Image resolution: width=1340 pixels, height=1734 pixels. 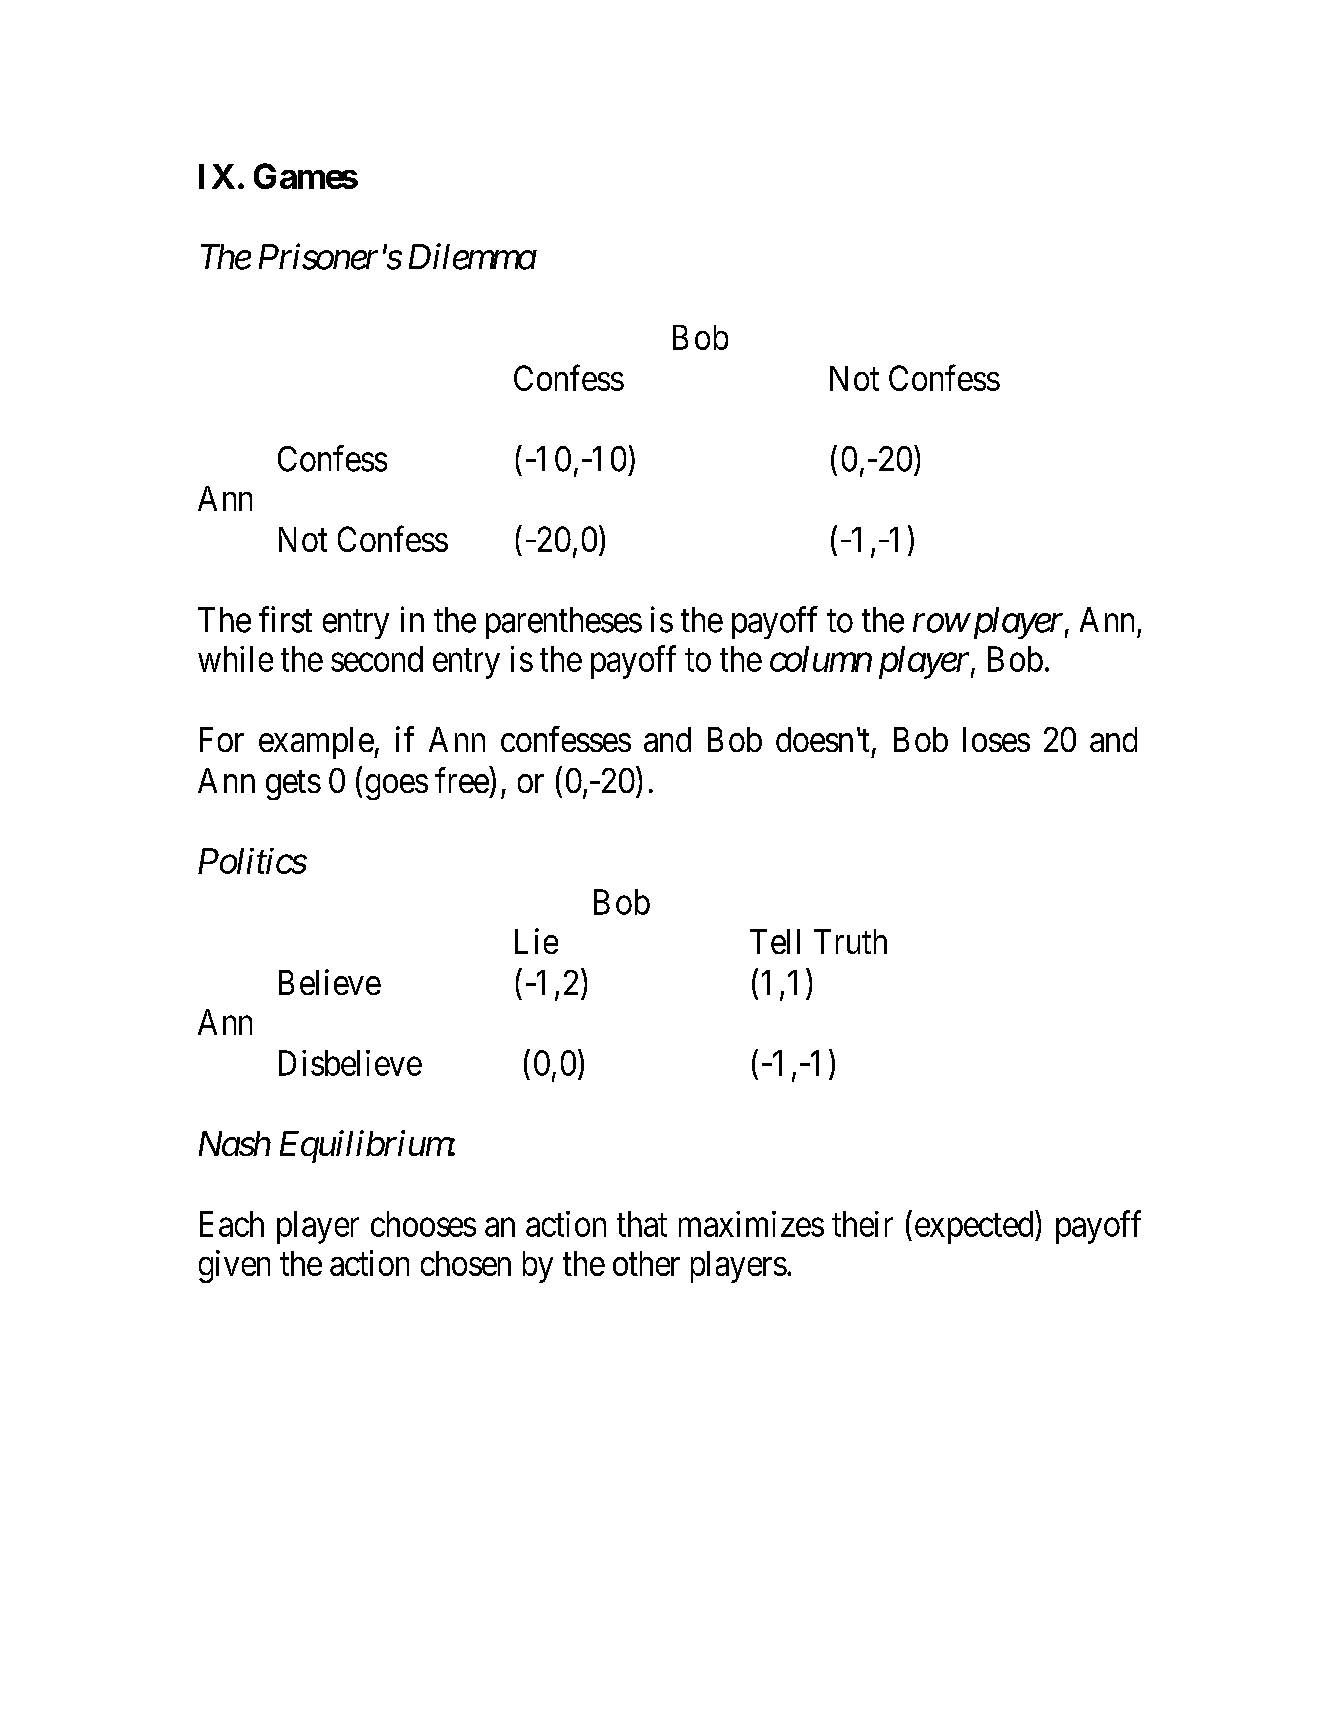 What do you see at coordinates (564, 623) in the page?
I see `parentheses` at bounding box center [564, 623].
